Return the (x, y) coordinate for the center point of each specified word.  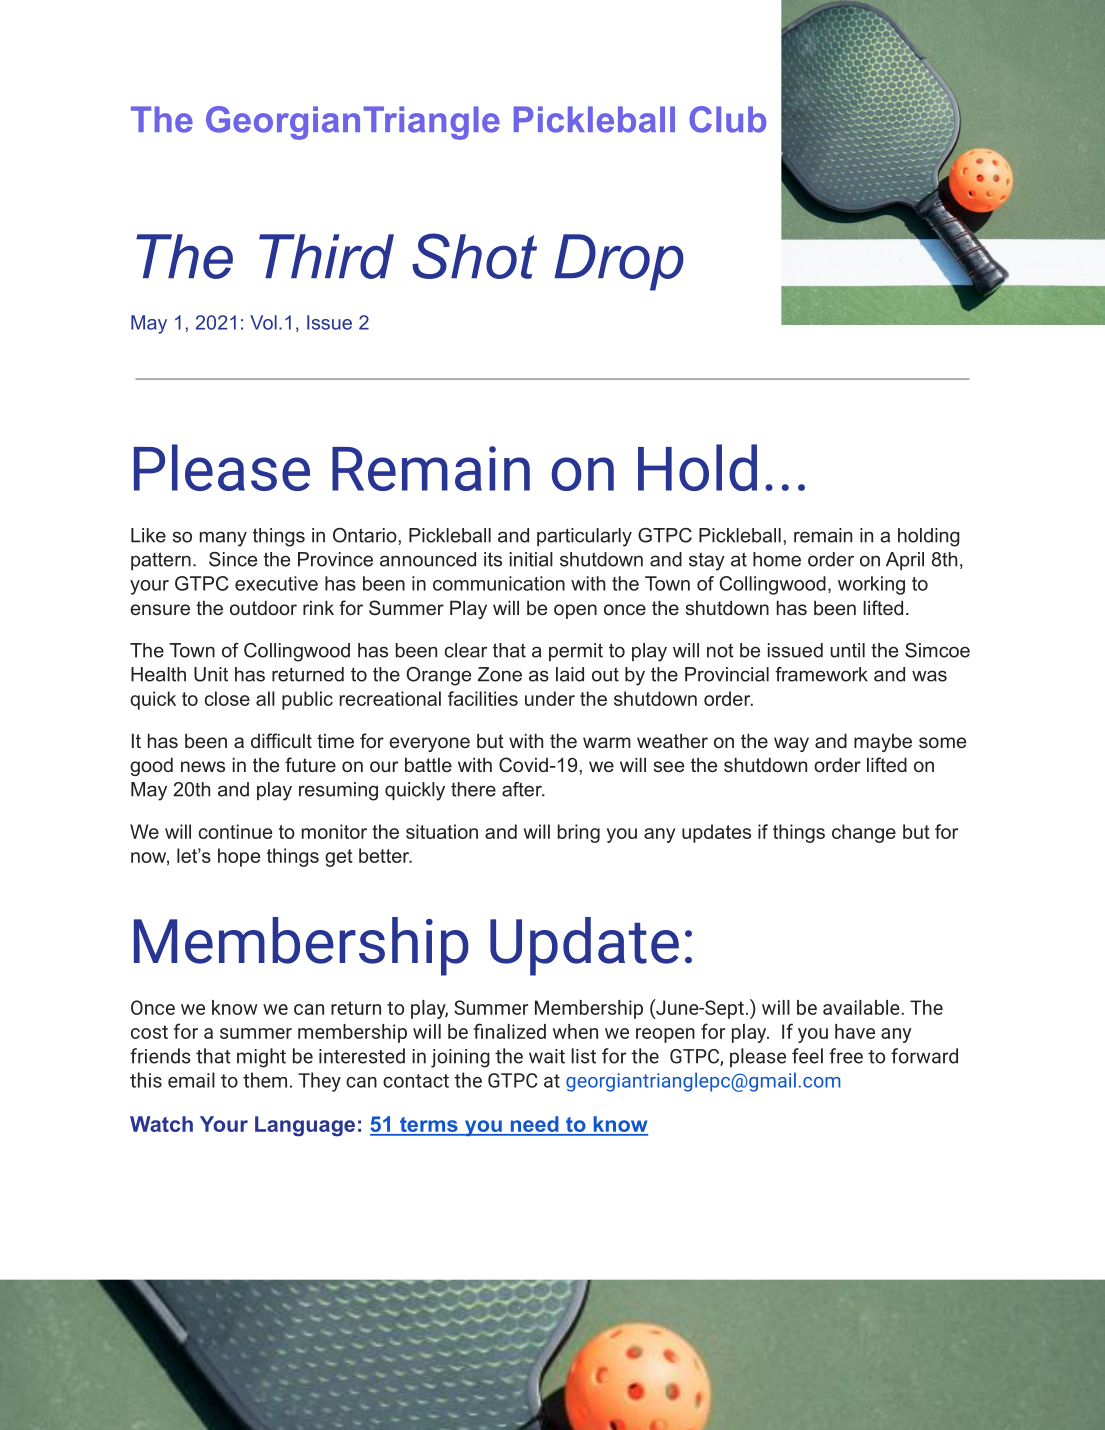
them (265, 1080)
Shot (474, 256)
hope (239, 857)
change (864, 833)
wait (547, 1056)
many (223, 539)
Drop (619, 262)
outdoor (263, 607)
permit (576, 652)
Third (326, 256)
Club (727, 119)
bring (579, 833)
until (847, 650)
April (905, 561)
